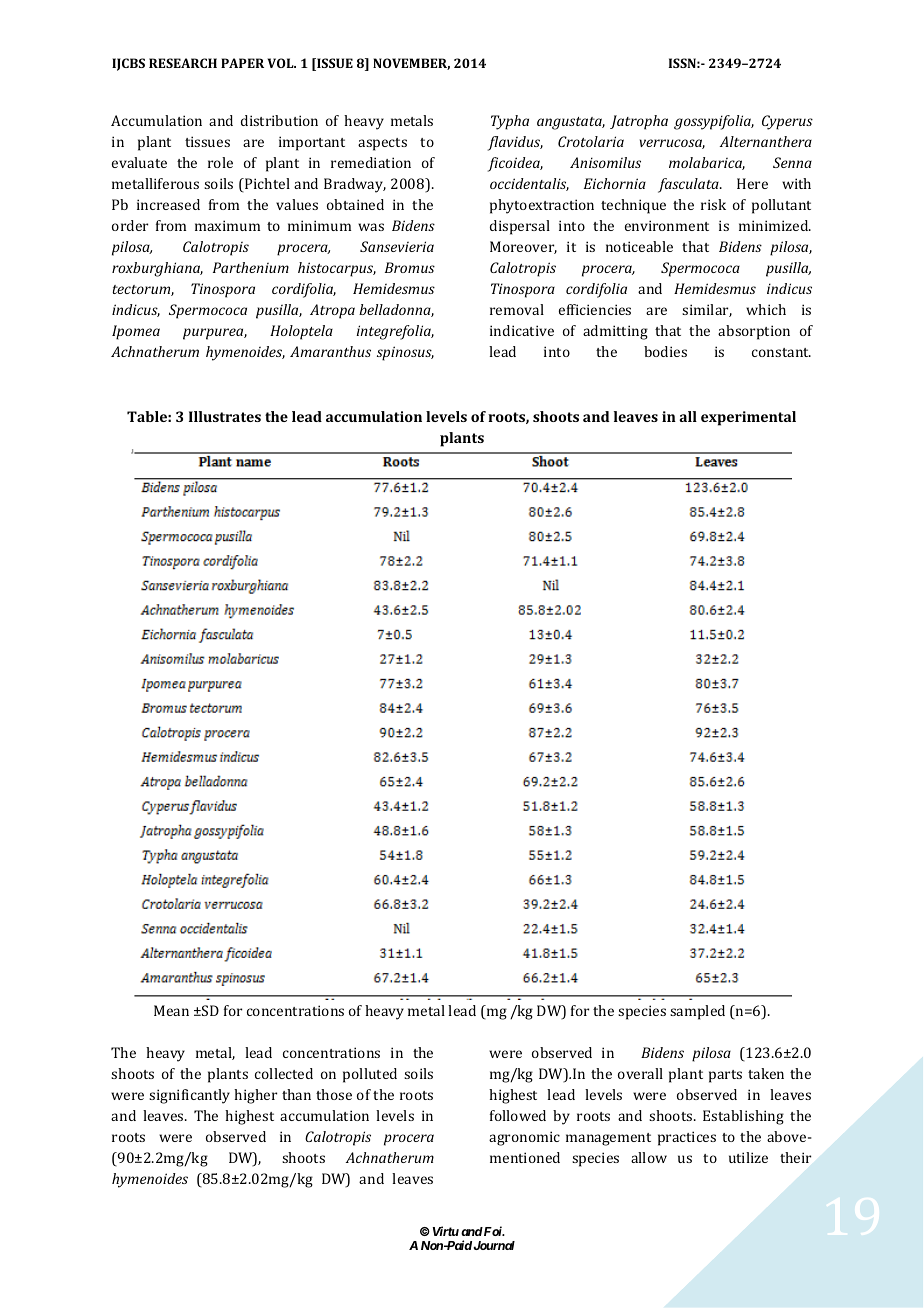  What do you see at coordinates (787, 122) in the page?
I see `Cyperus` at bounding box center [787, 122].
